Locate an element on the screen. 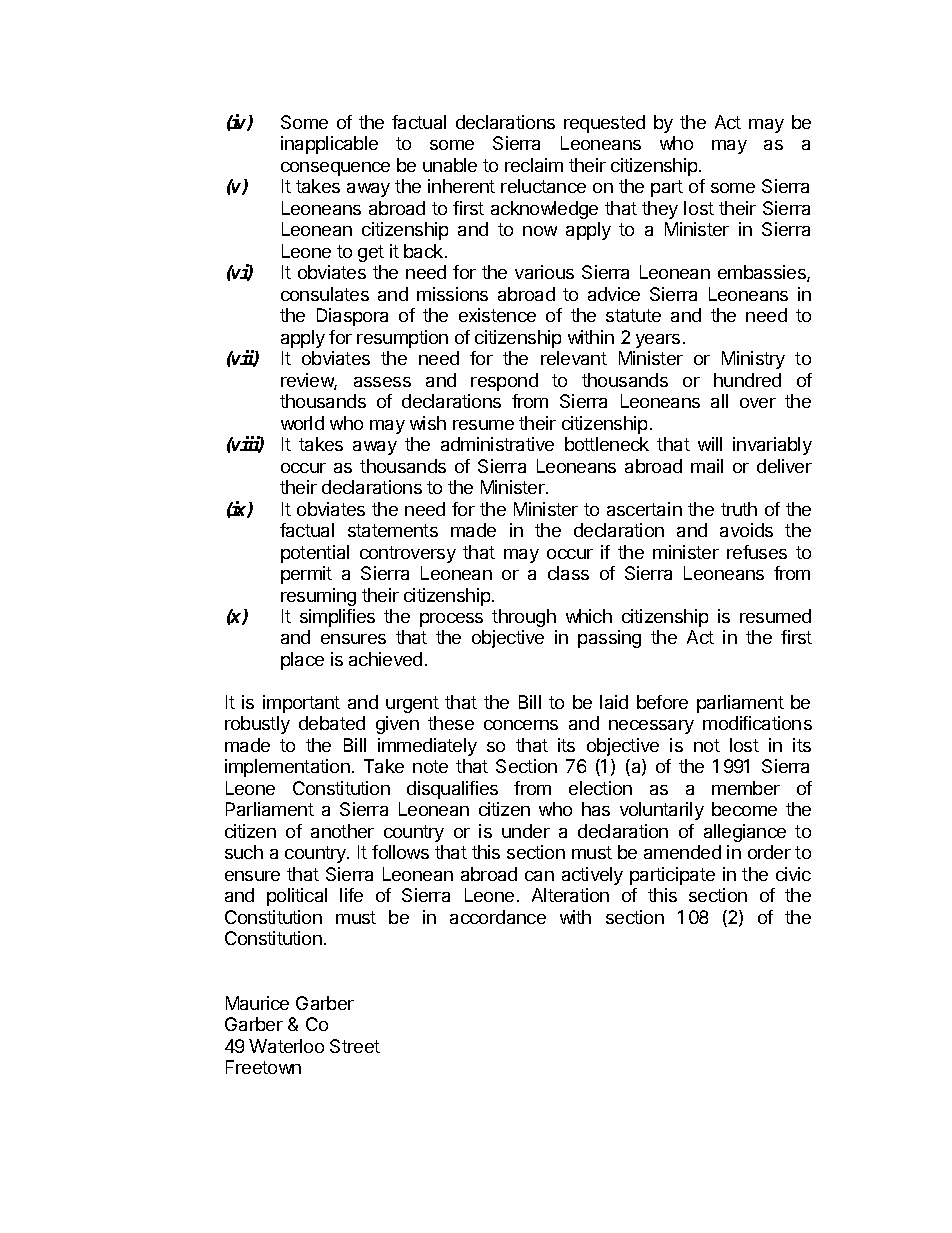 Image resolution: width=952 pixels, height=1233 pixels. they is located at coordinates (660, 210).
